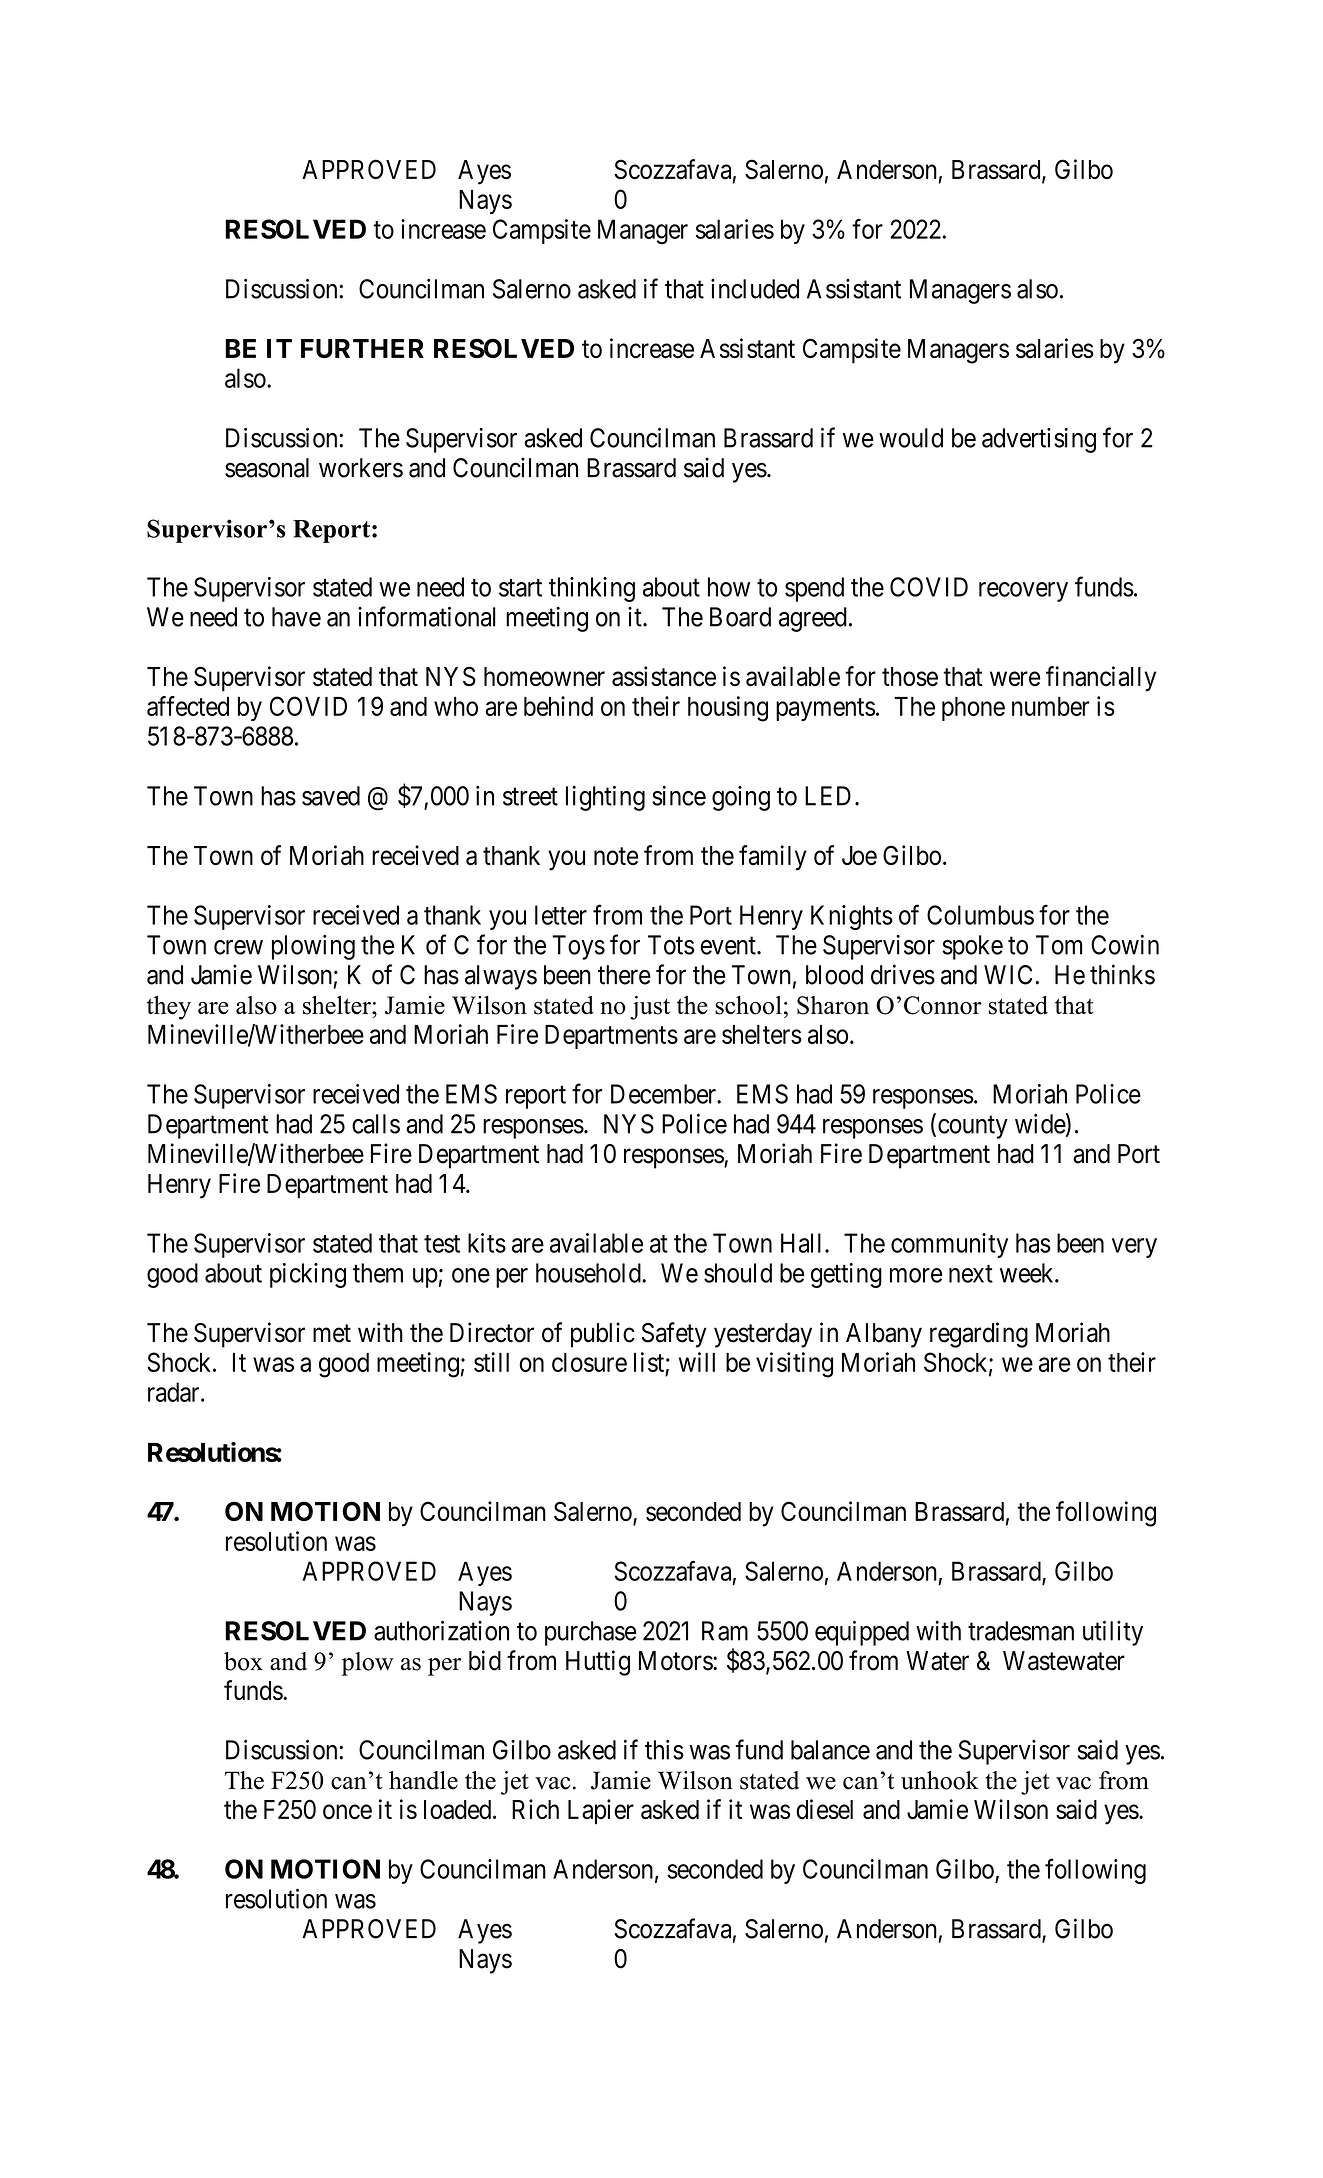 The image size is (1323, 2178). What do you see at coordinates (973, 709) in the page?
I see `phone` at bounding box center [973, 709].
